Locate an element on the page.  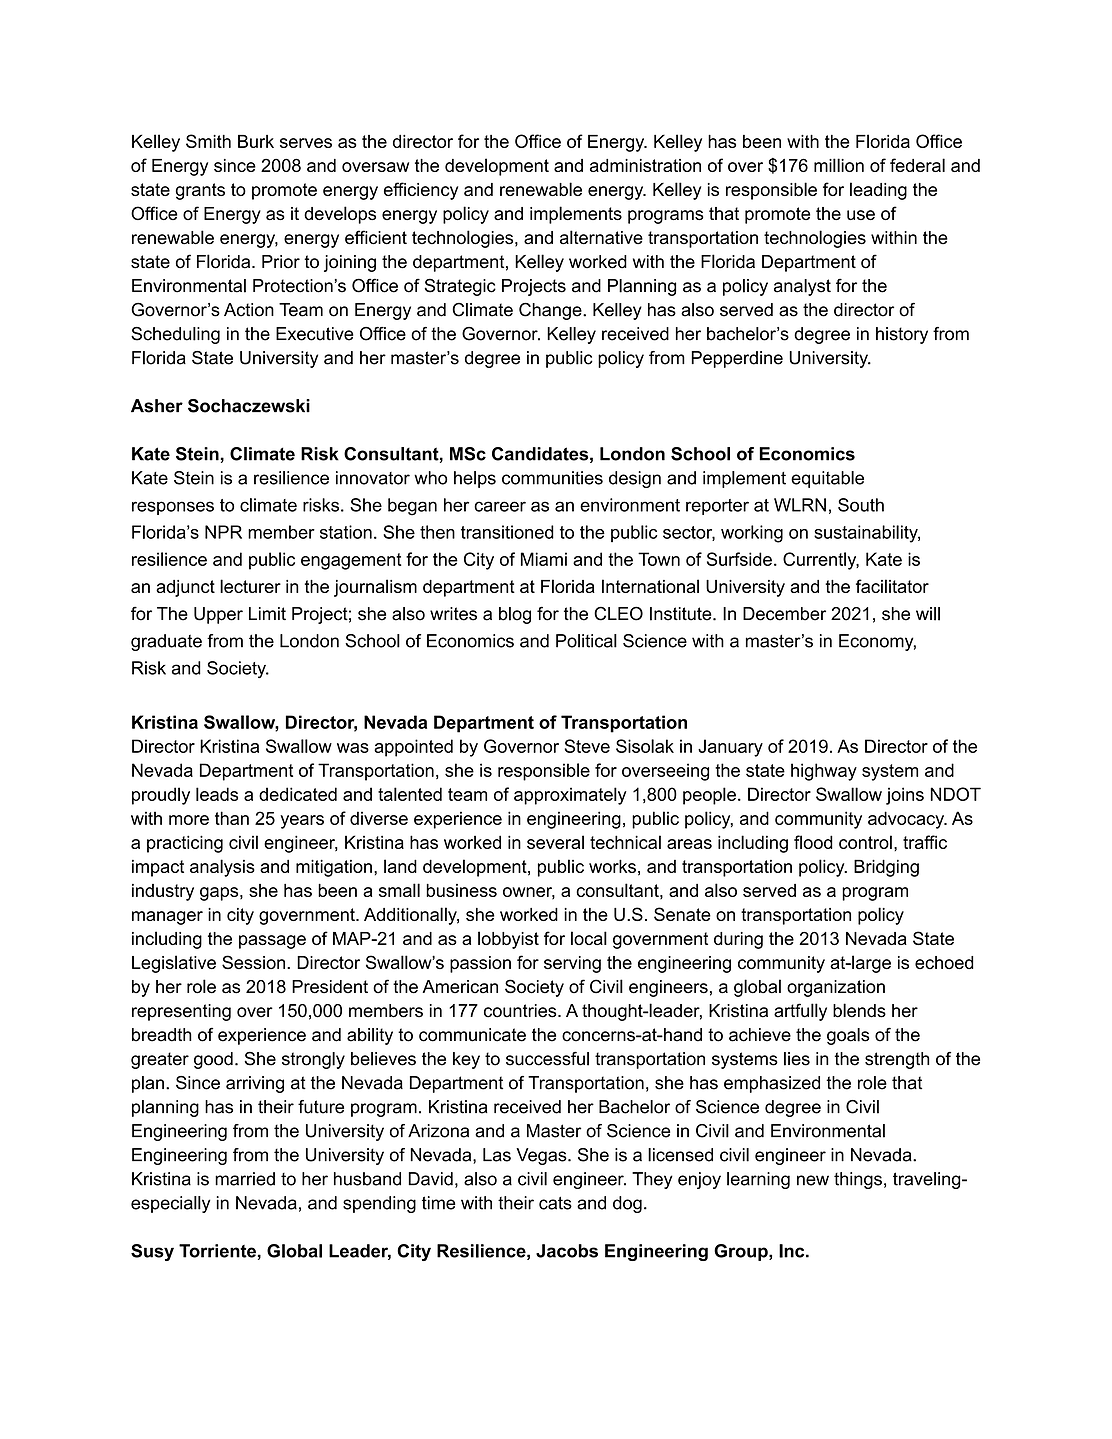
million is located at coordinates (839, 165).
